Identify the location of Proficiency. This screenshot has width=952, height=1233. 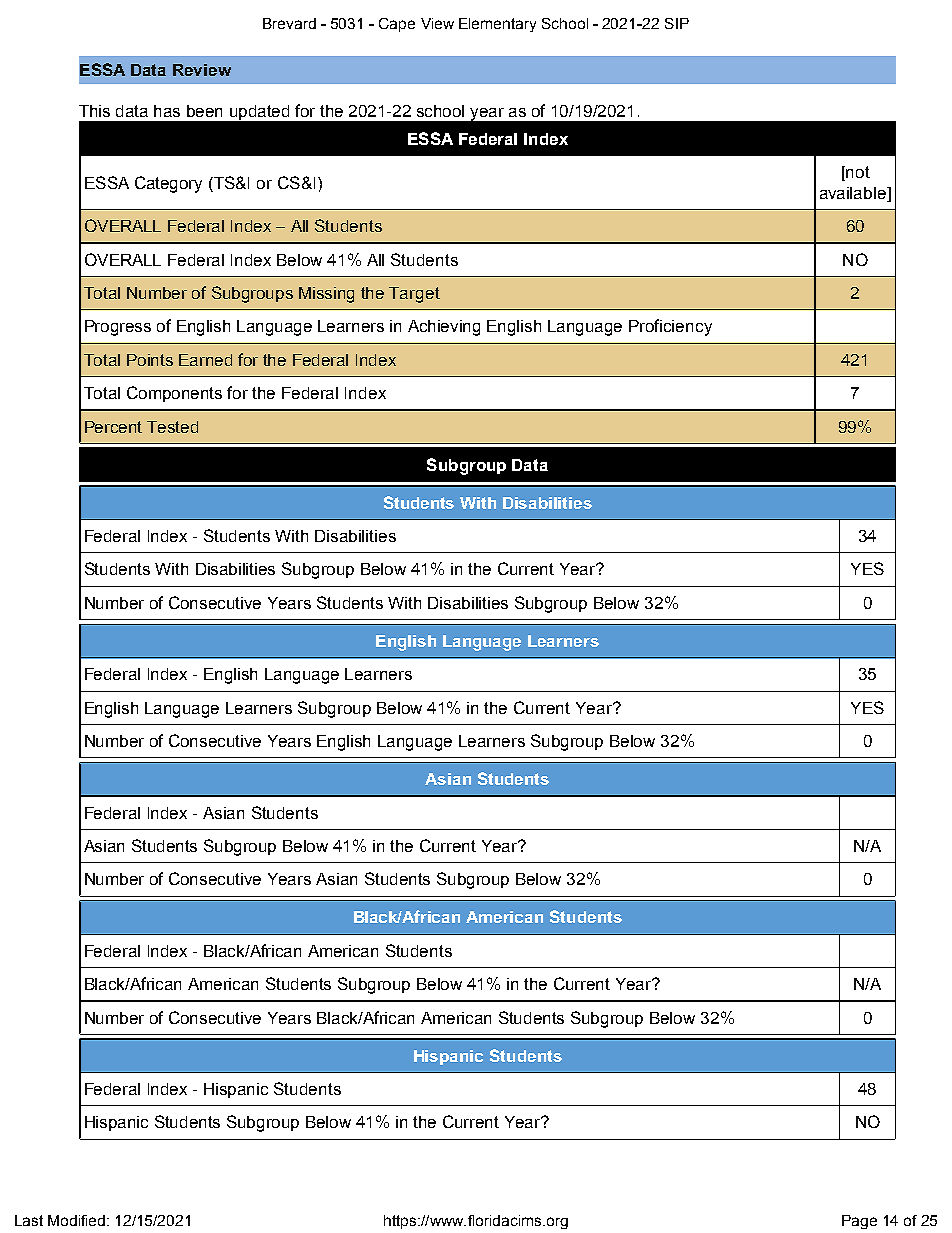
(670, 327).
